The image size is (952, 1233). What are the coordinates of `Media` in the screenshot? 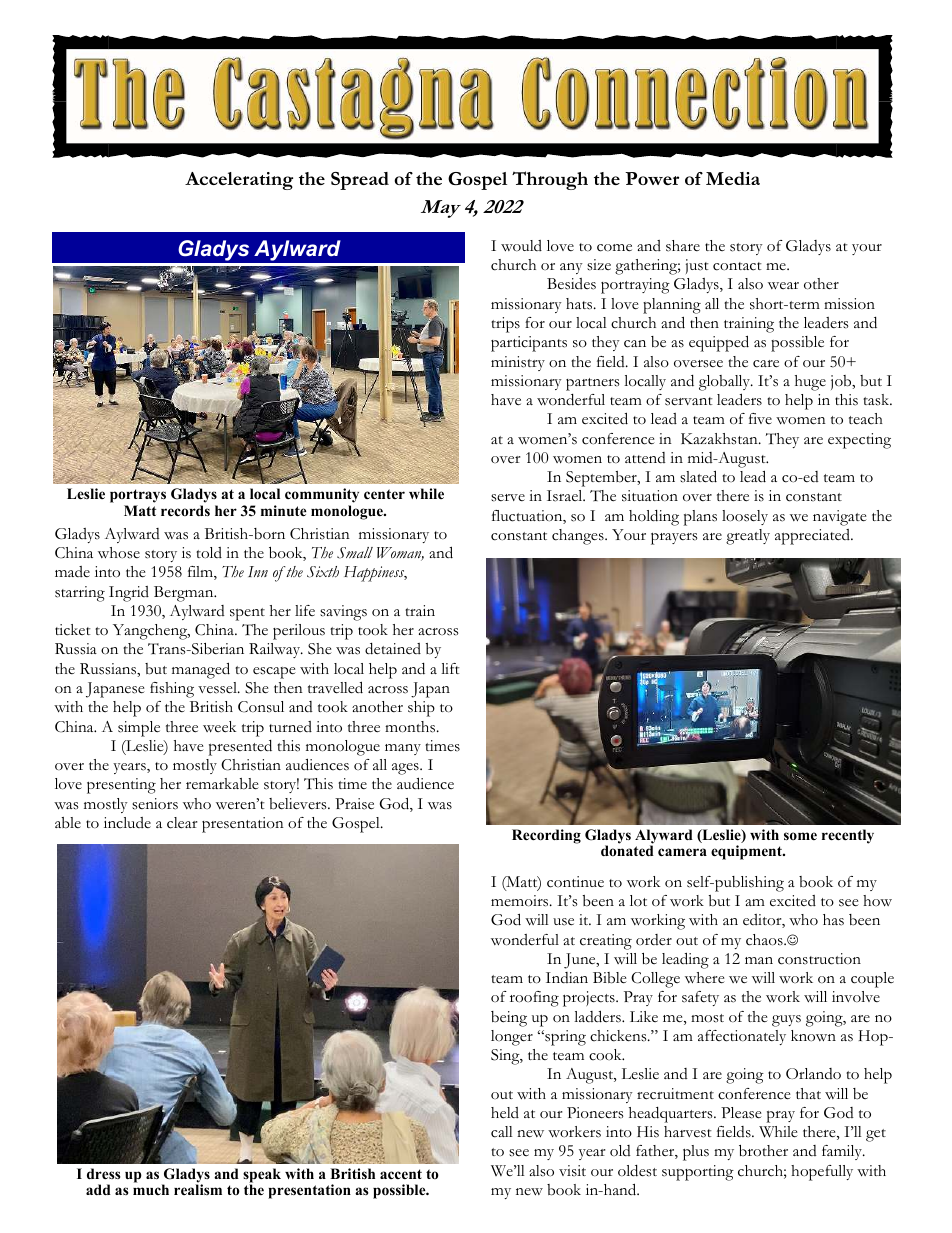 It's located at (733, 178).
